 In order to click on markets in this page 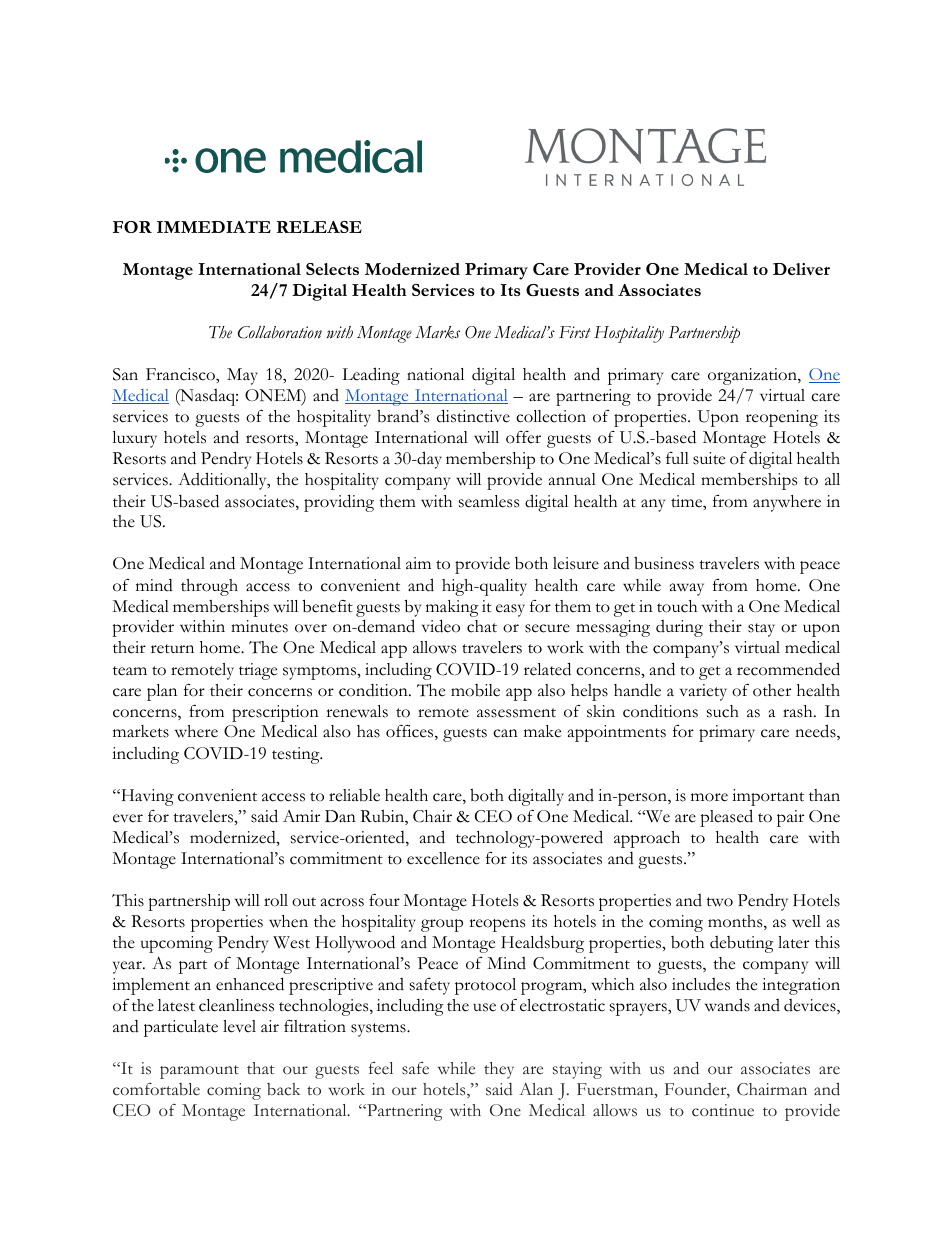, I will do `click(141, 731)`.
